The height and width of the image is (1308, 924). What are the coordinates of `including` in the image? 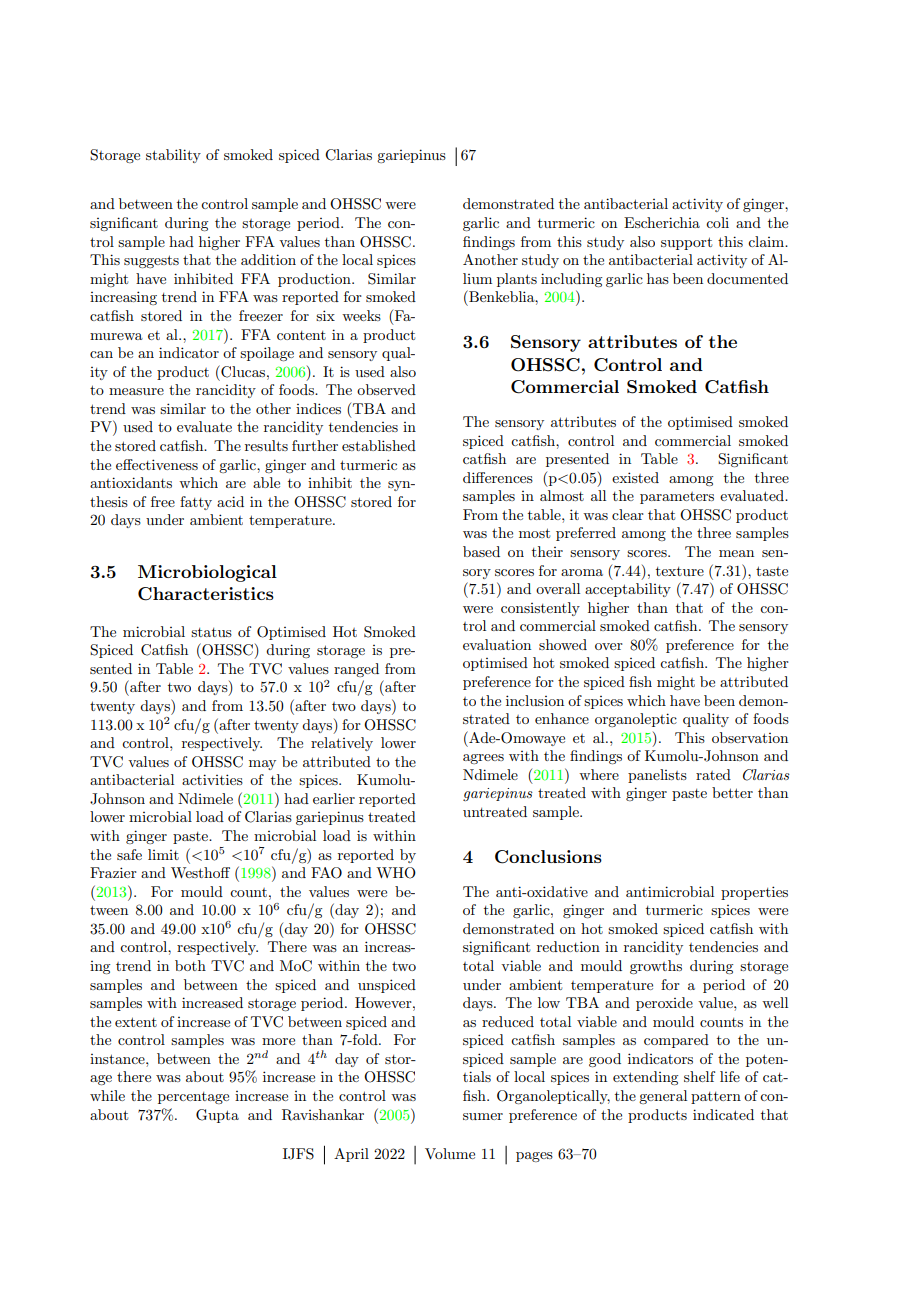 It's located at (571, 280).
